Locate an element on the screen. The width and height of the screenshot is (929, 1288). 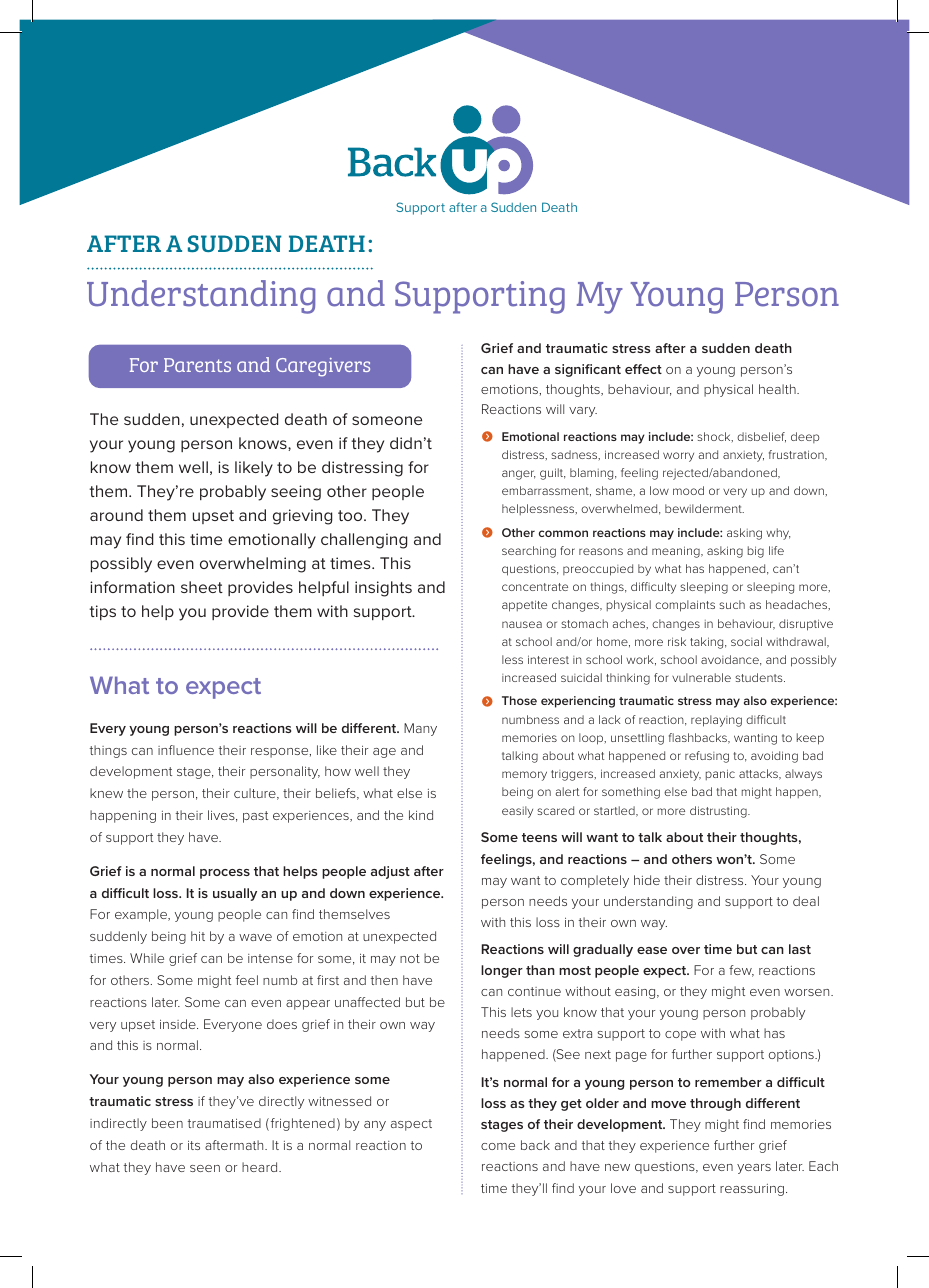
nausea is located at coordinates (522, 624).
